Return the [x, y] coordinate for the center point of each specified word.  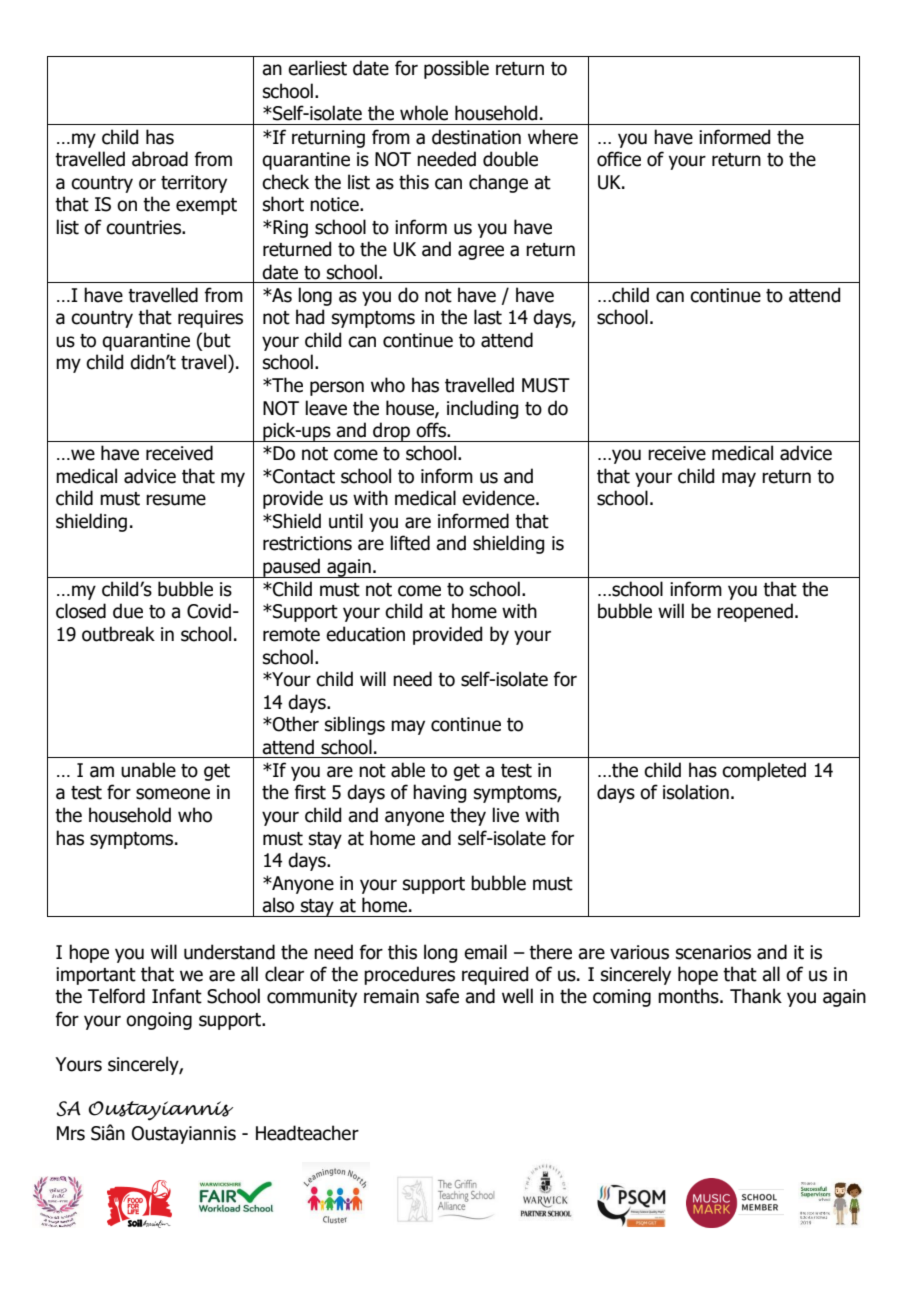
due [128, 611]
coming [622, 998]
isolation [696, 792]
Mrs [71, 1133]
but [217, 340]
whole [424, 113]
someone [173, 794]
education [365, 634]
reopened [755, 612]
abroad [160, 159]
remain [391, 996]
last [488, 317]
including [482, 409]
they [468, 816]
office [619, 159]
